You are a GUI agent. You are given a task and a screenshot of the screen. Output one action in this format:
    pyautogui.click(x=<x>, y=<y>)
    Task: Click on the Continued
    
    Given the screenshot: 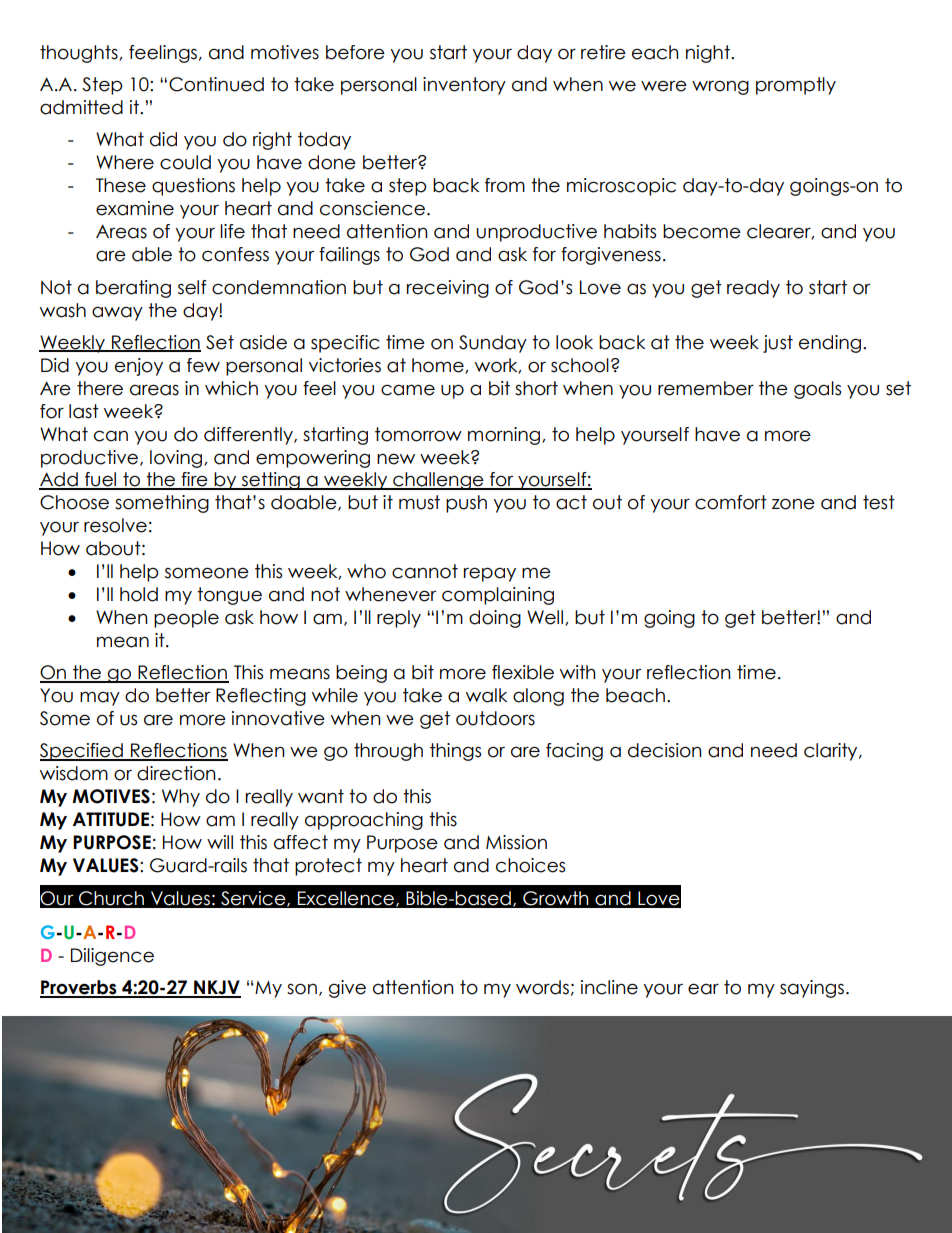 What is the action you would take?
    pyautogui.click(x=216, y=84)
